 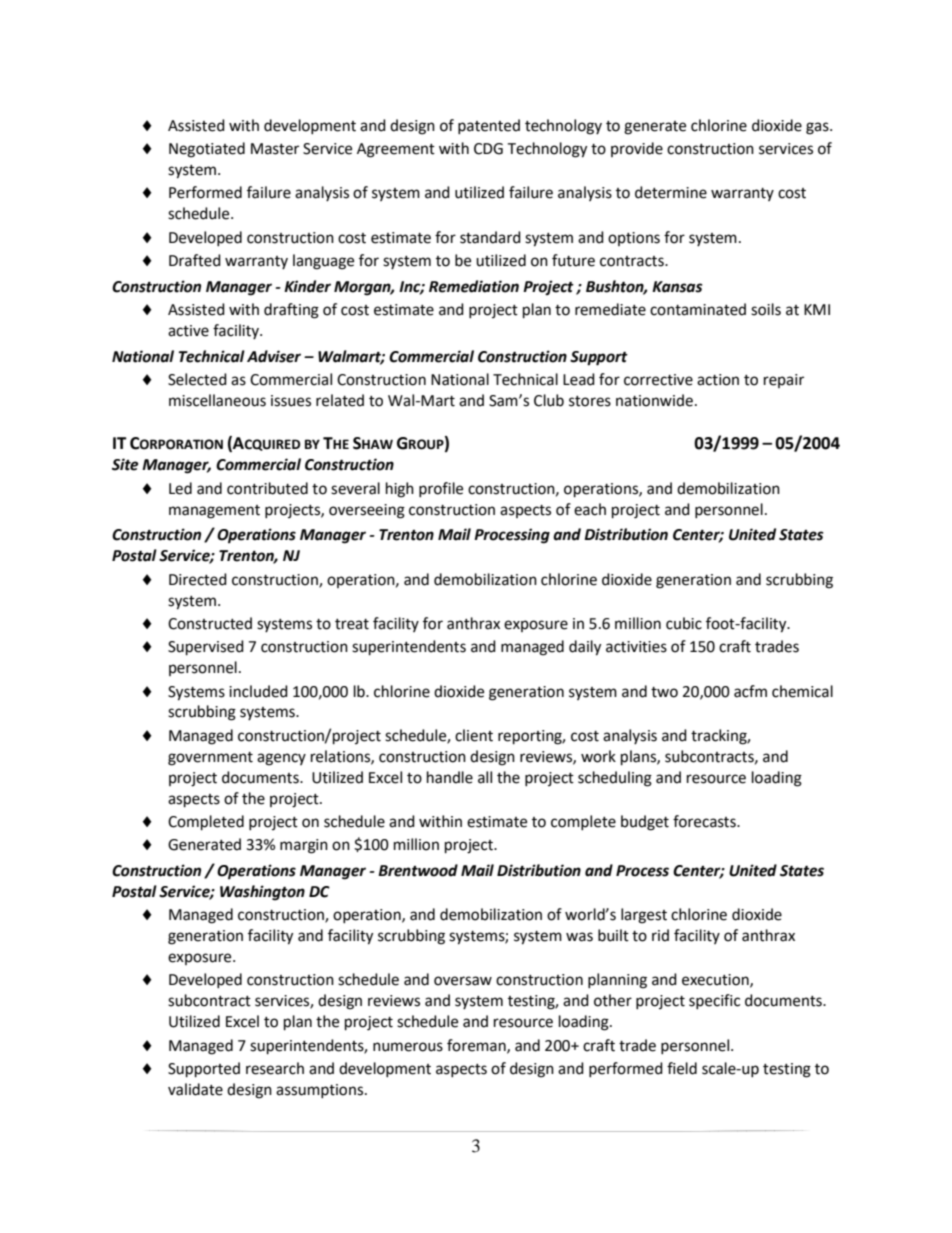 What do you see at coordinates (441, 489) in the page?
I see `profile` at bounding box center [441, 489].
